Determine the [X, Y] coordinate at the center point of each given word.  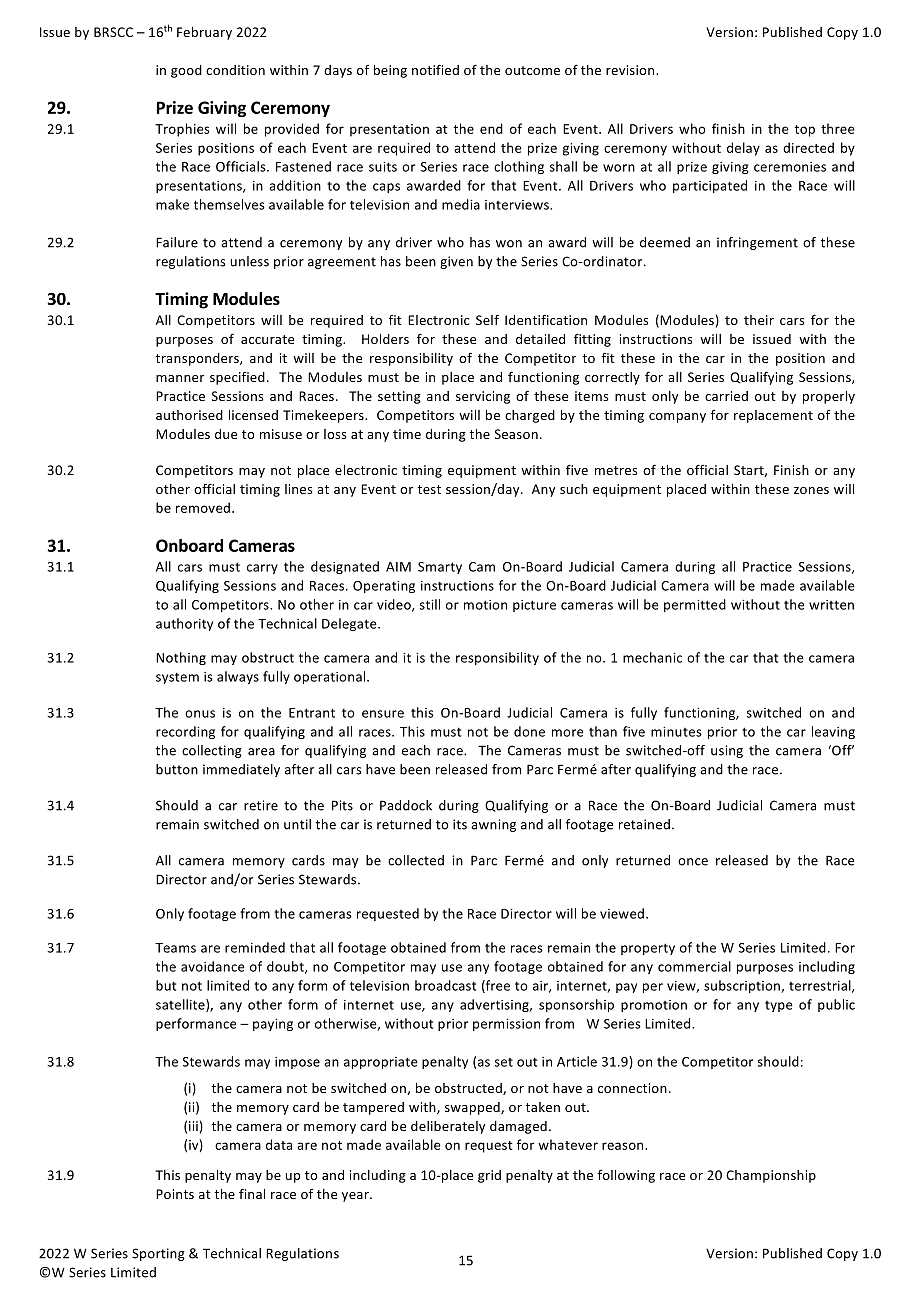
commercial [694, 966]
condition [235, 70]
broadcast [445, 985]
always [238, 677]
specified [237, 378]
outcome [532, 70]
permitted [695, 605]
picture [534, 606]
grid [489, 1176]
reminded [255, 947]
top [805, 131]
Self [487, 319]
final [252, 1193]
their [759, 320]
